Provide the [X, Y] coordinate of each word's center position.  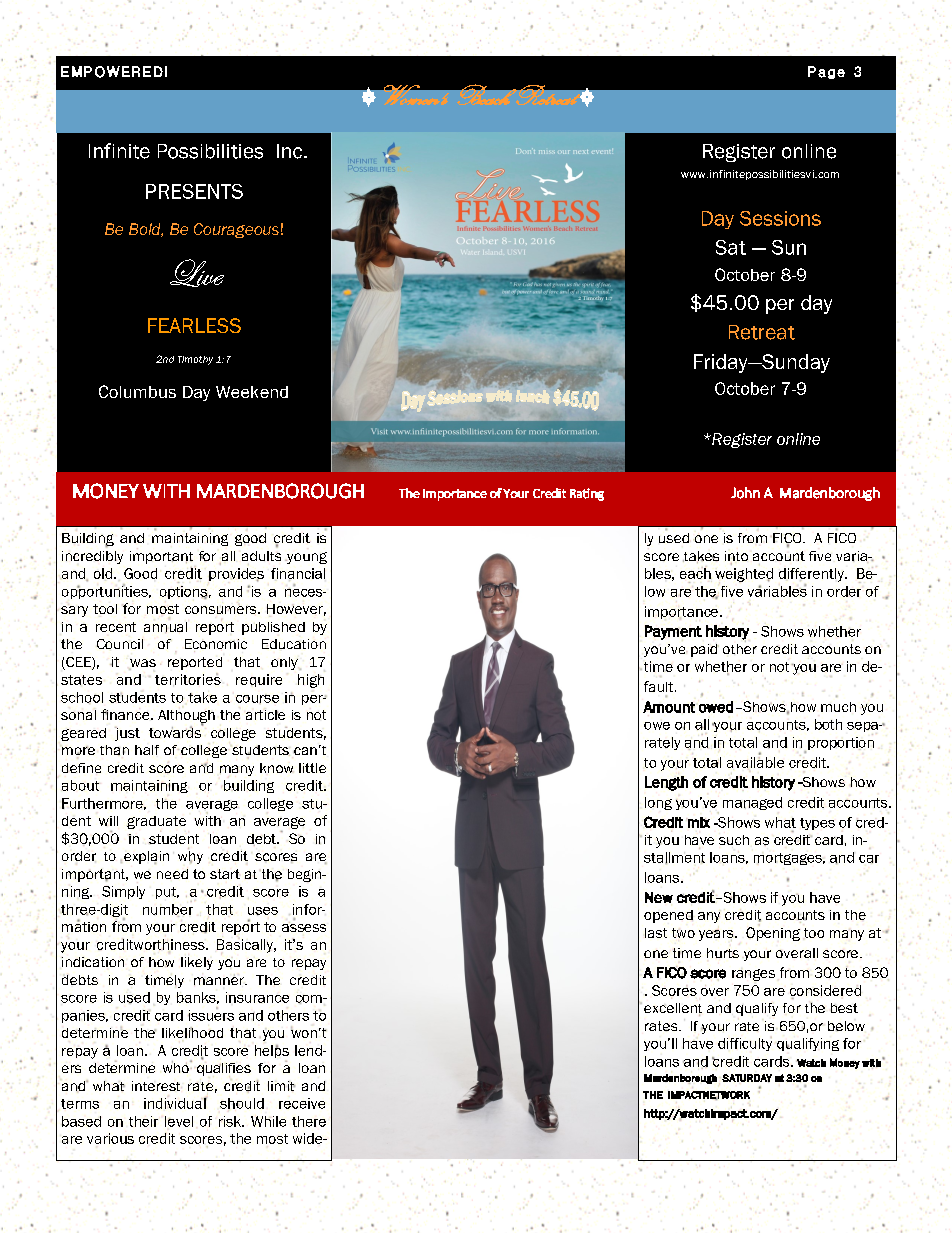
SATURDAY [747, 1078]
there [309, 1121]
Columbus [137, 391]
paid [705, 650]
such [734, 840]
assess [304, 927]
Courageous [236, 230]
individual [175, 1103]
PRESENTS [194, 191]
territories [188, 679]
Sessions [780, 218]
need [172, 874]
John [745, 493]
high [311, 681]
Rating [587, 494]
